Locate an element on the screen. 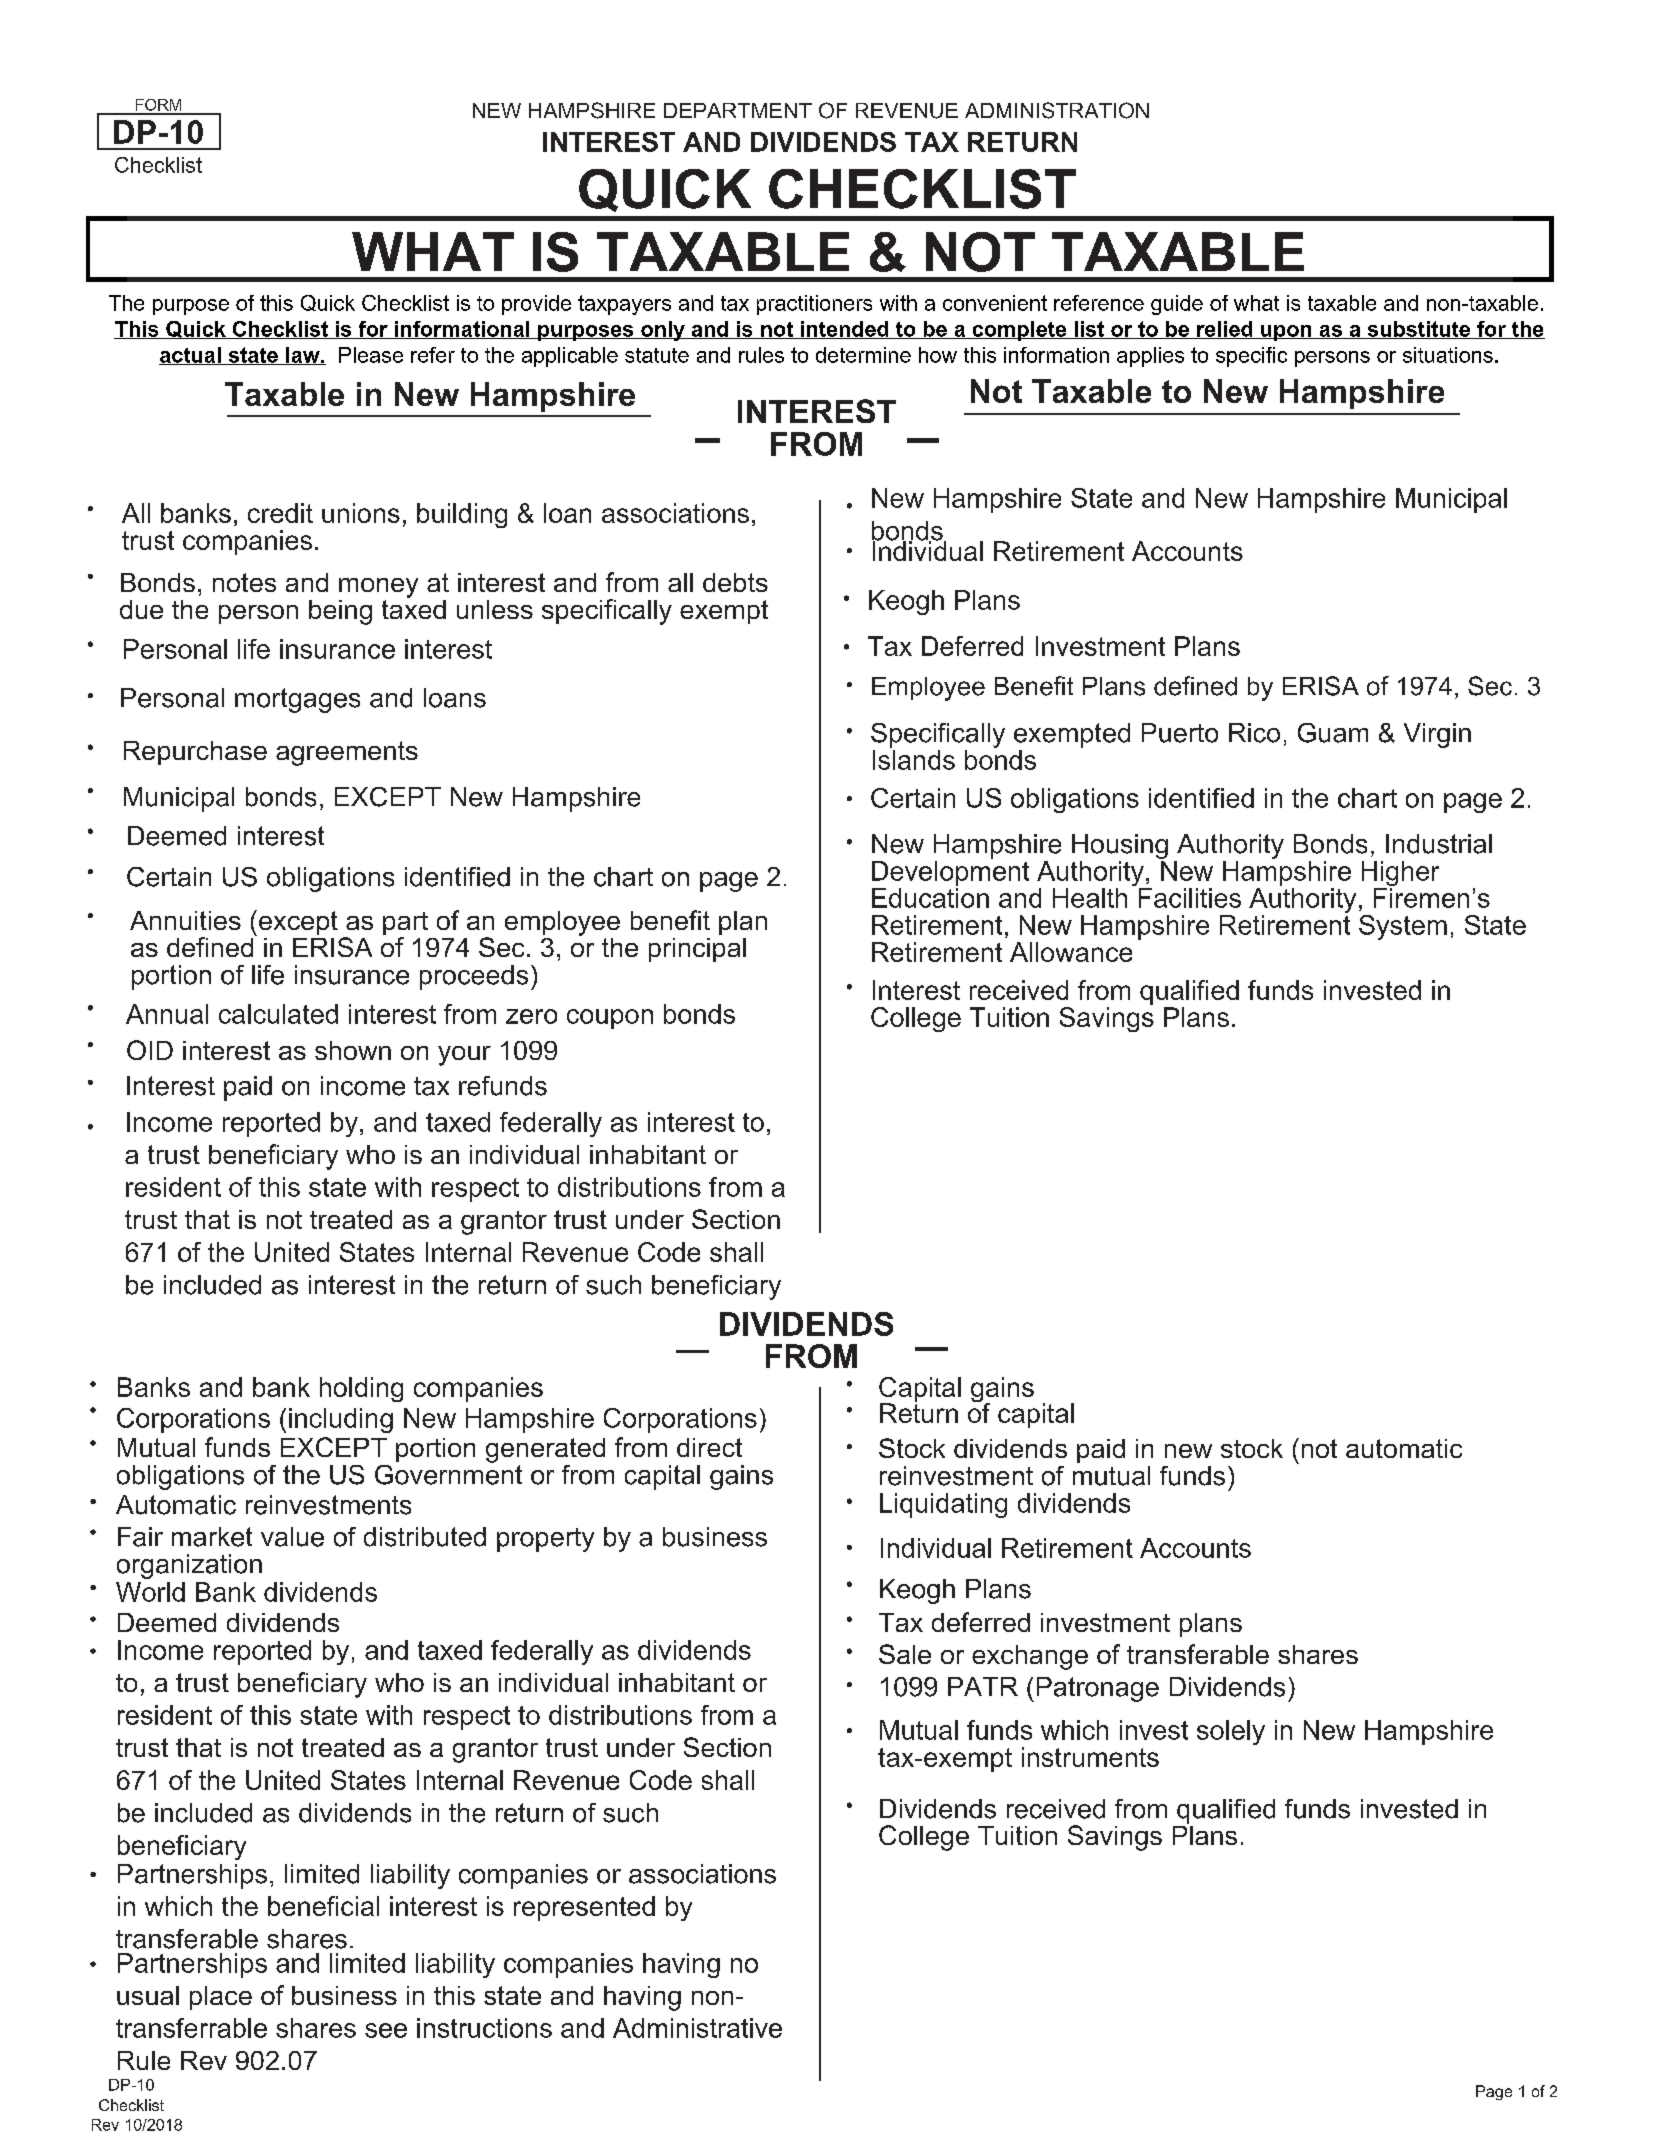 This screenshot has width=1659, height=2147. value is located at coordinates (292, 1537).
